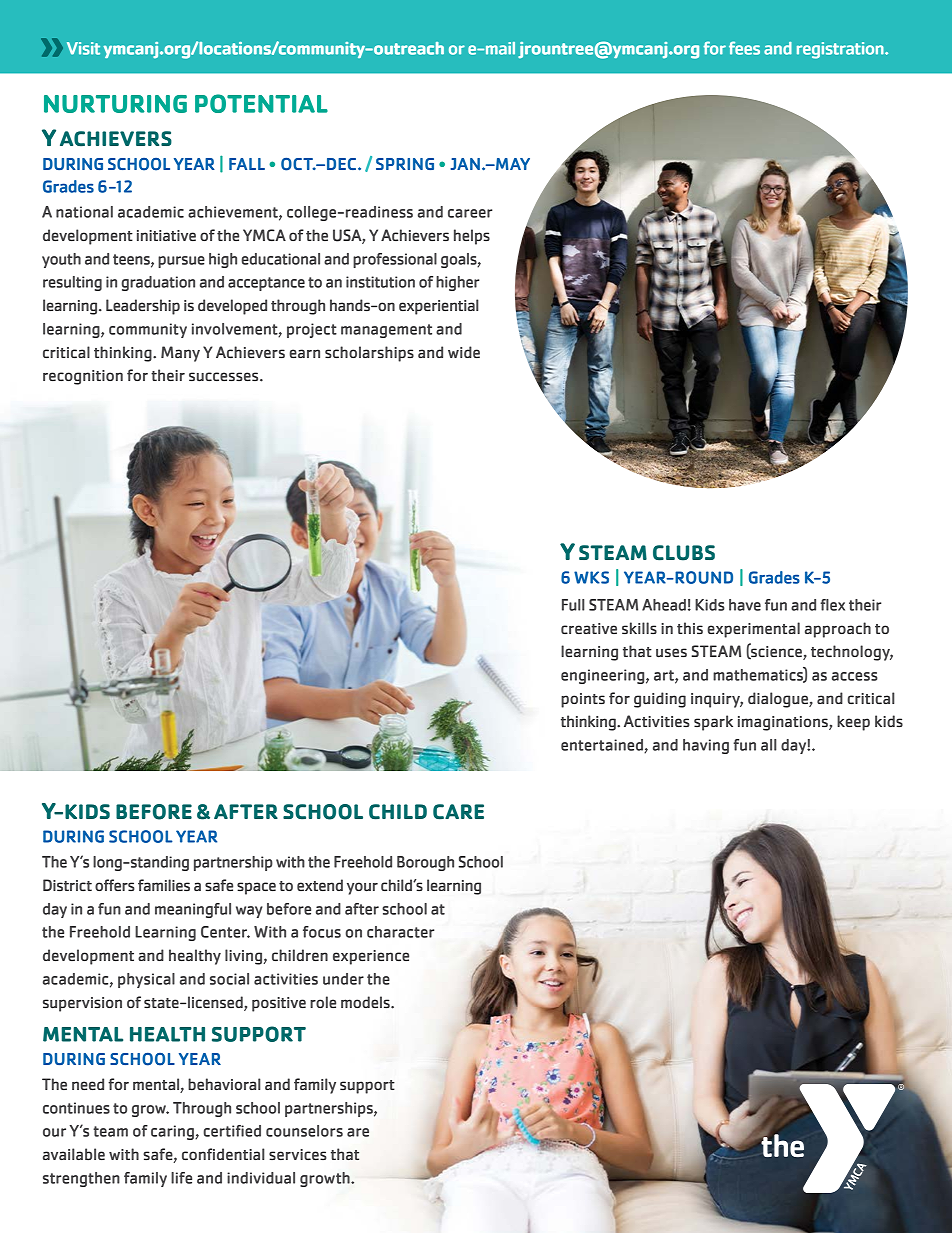 This screenshot has height=1233, width=952. I want to click on Full, so click(573, 605).
